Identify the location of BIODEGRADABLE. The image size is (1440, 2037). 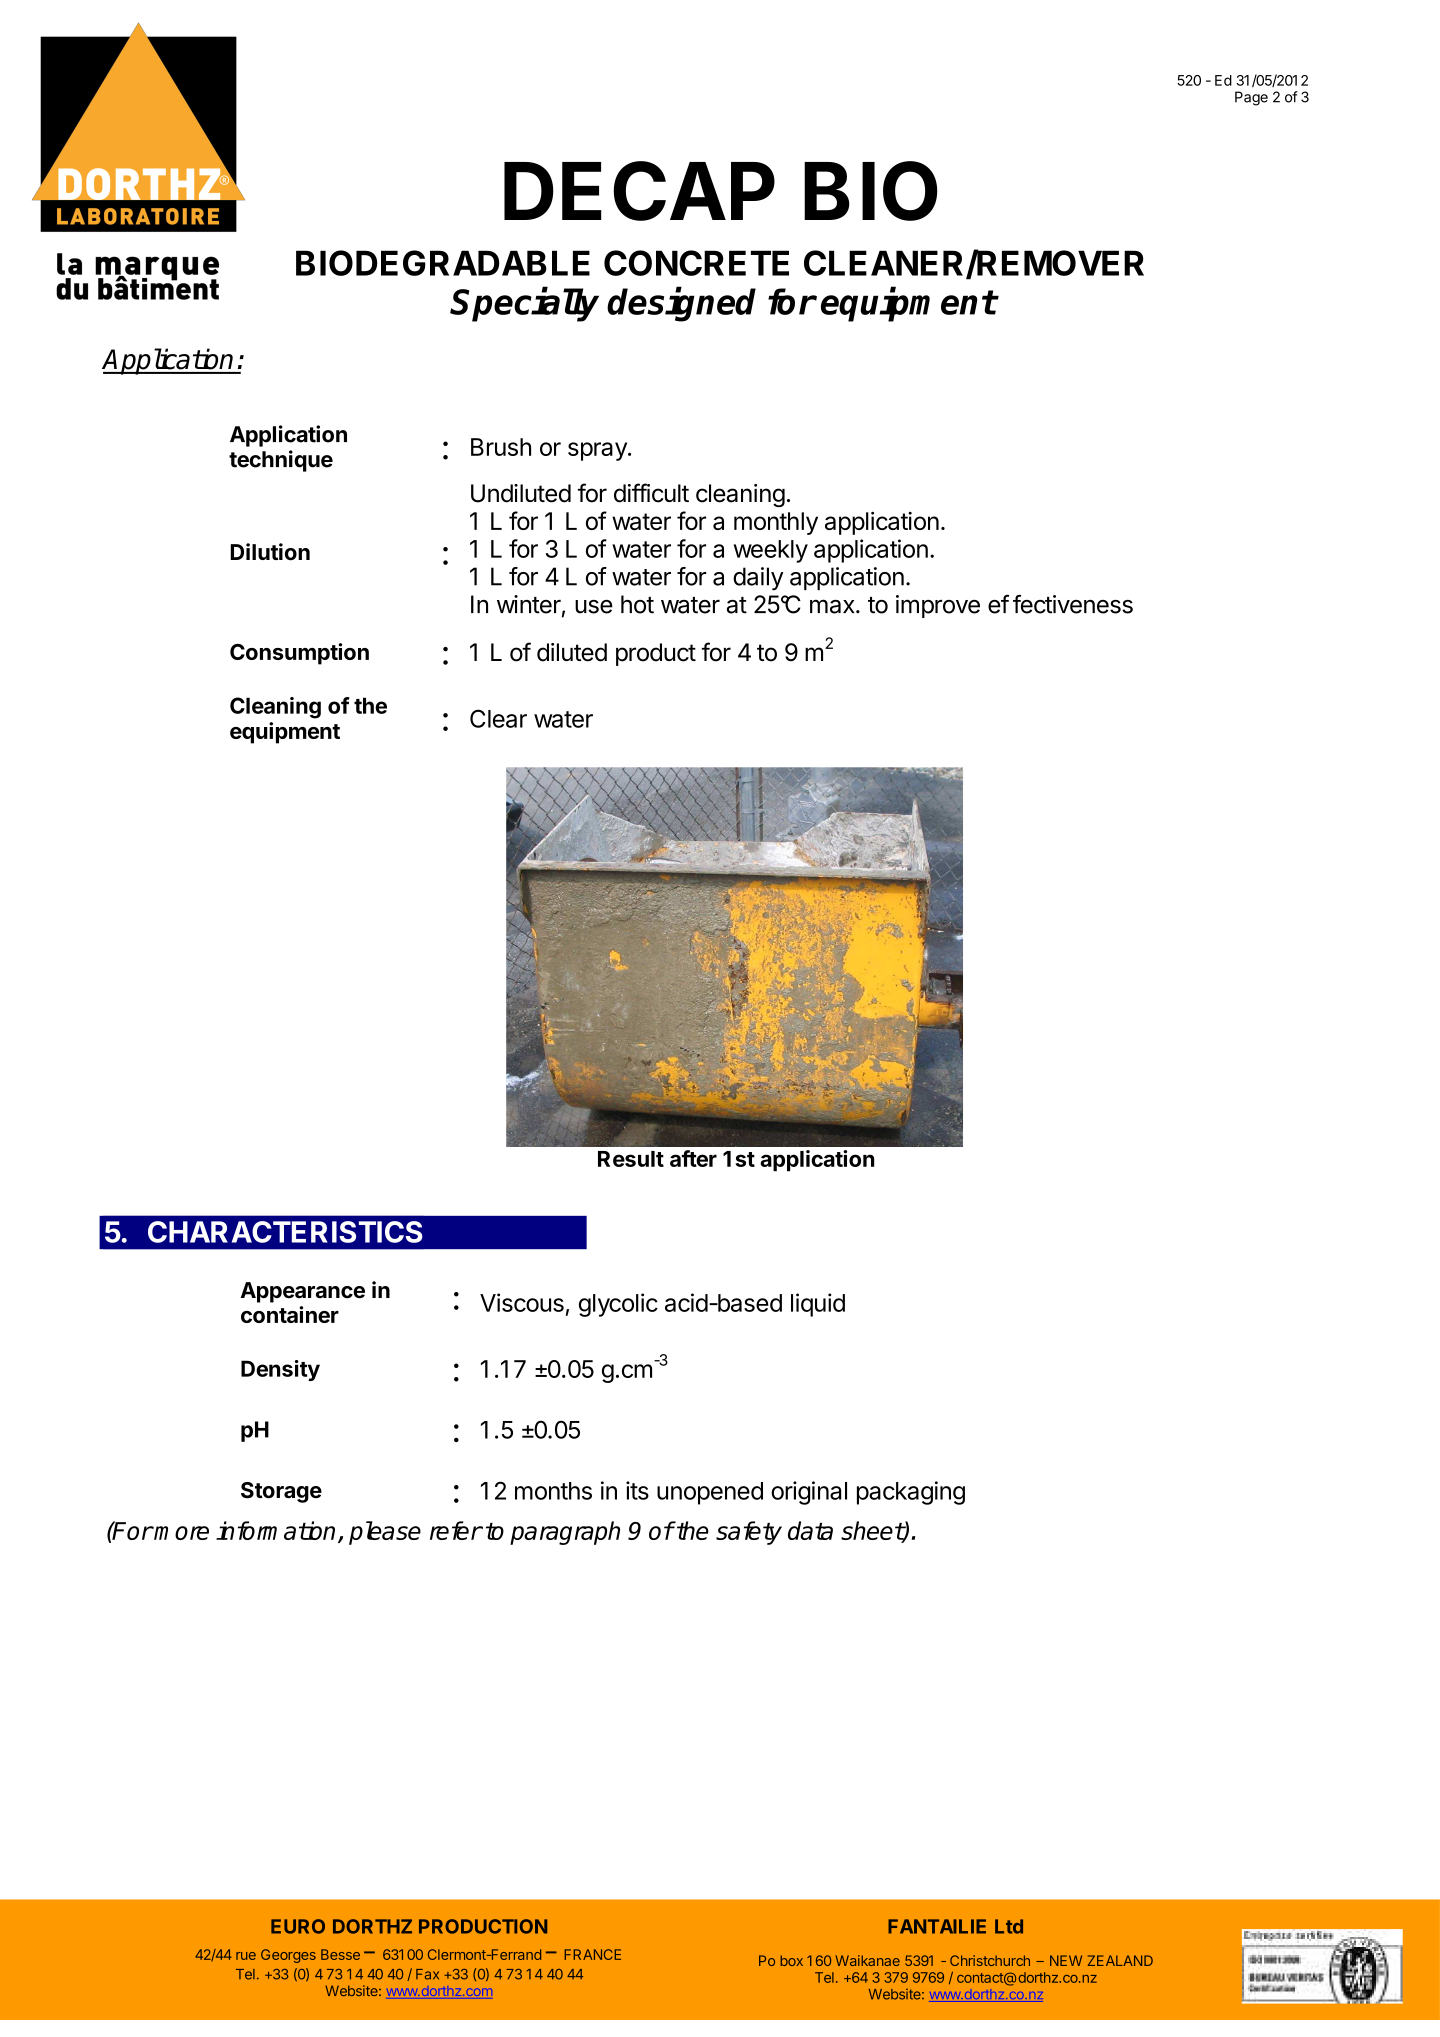
(443, 263).
